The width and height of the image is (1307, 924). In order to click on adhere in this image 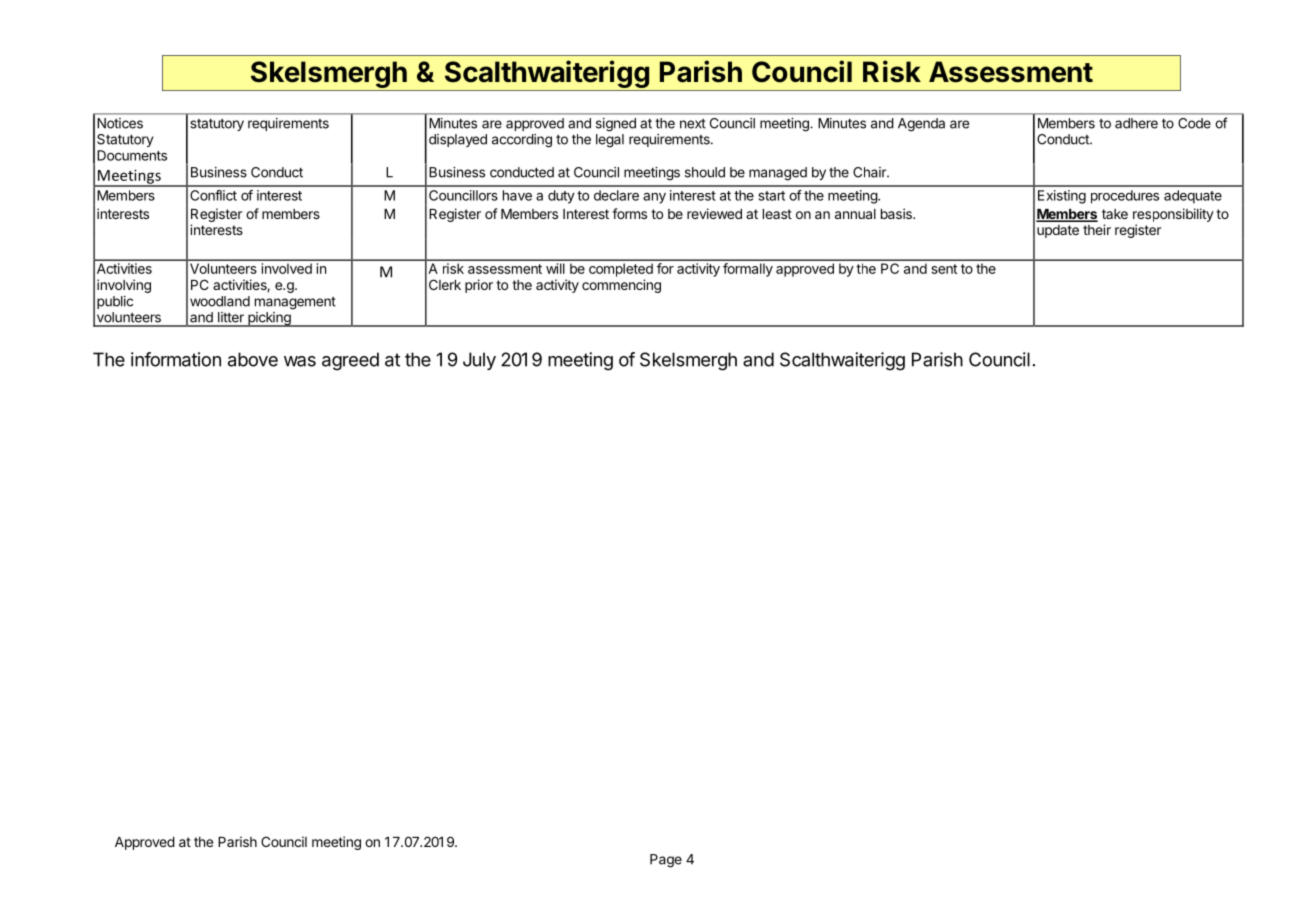, I will do `click(1136, 123)`.
